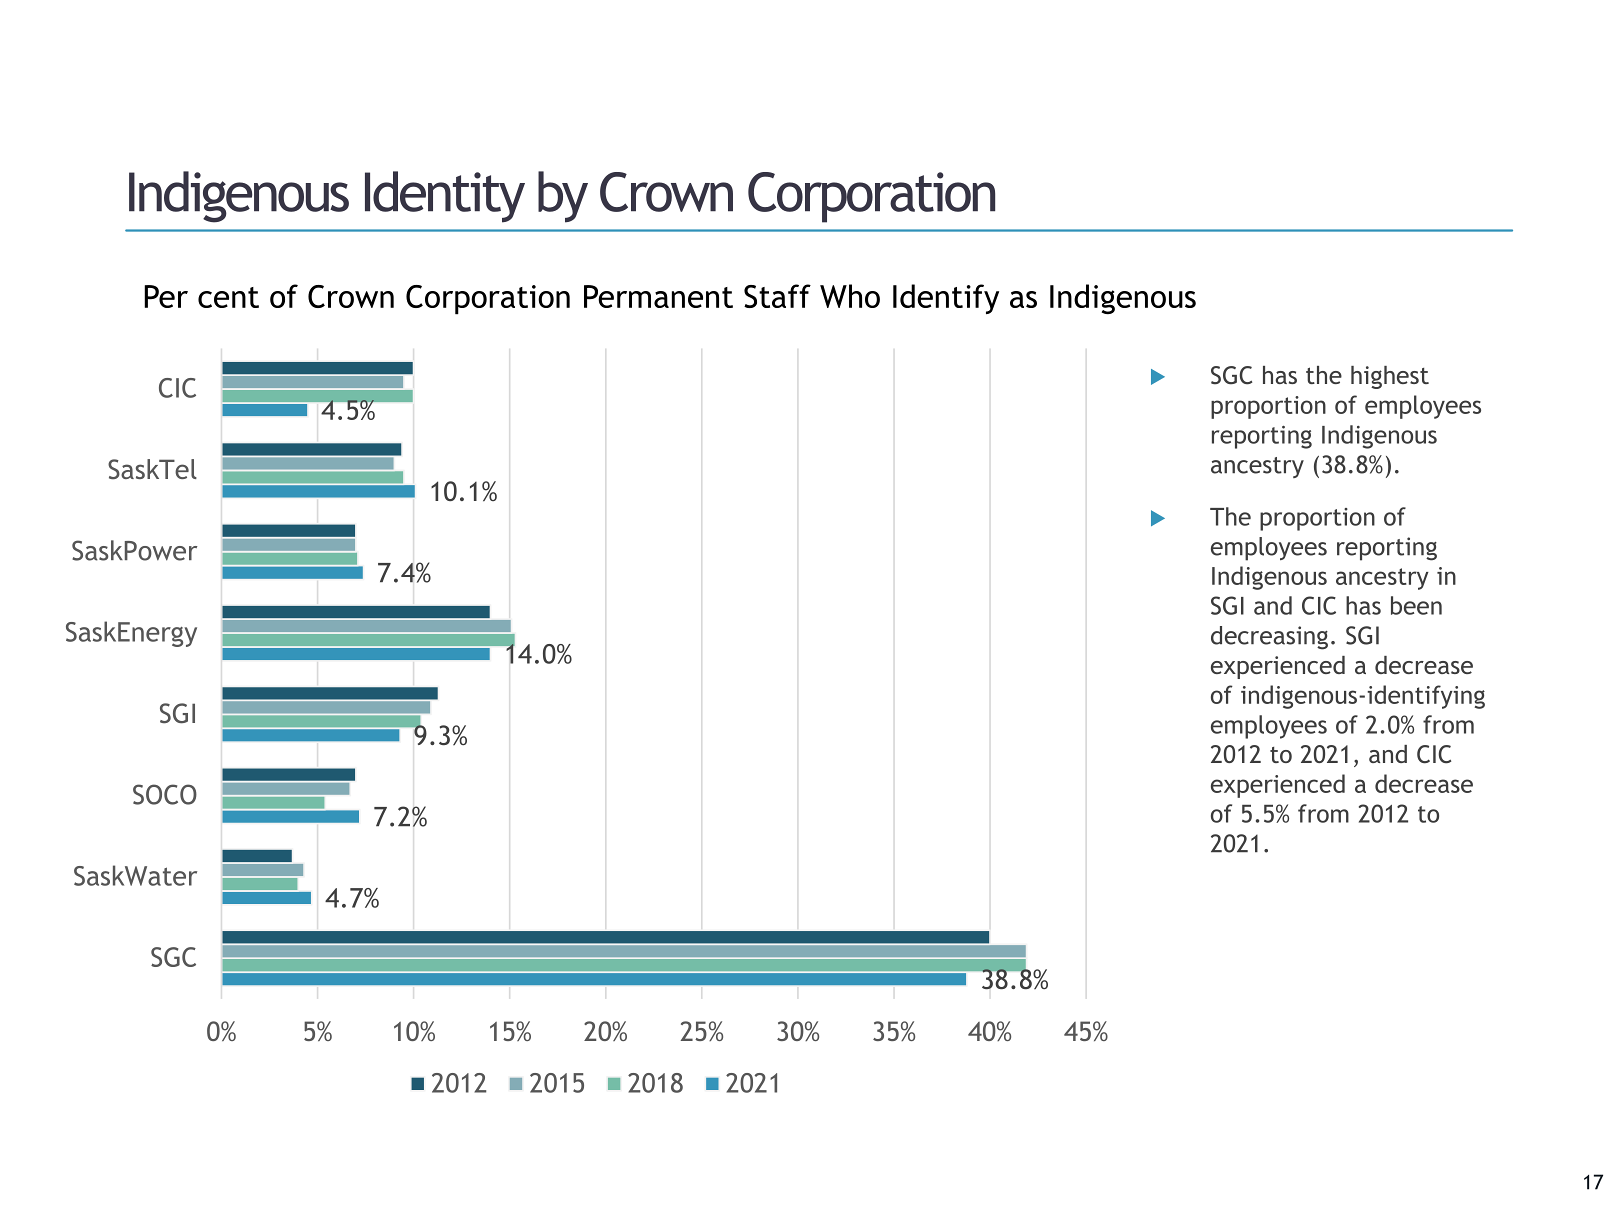  What do you see at coordinates (1269, 638) in the screenshot?
I see `decreasing` at bounding box center [1269, 638].
